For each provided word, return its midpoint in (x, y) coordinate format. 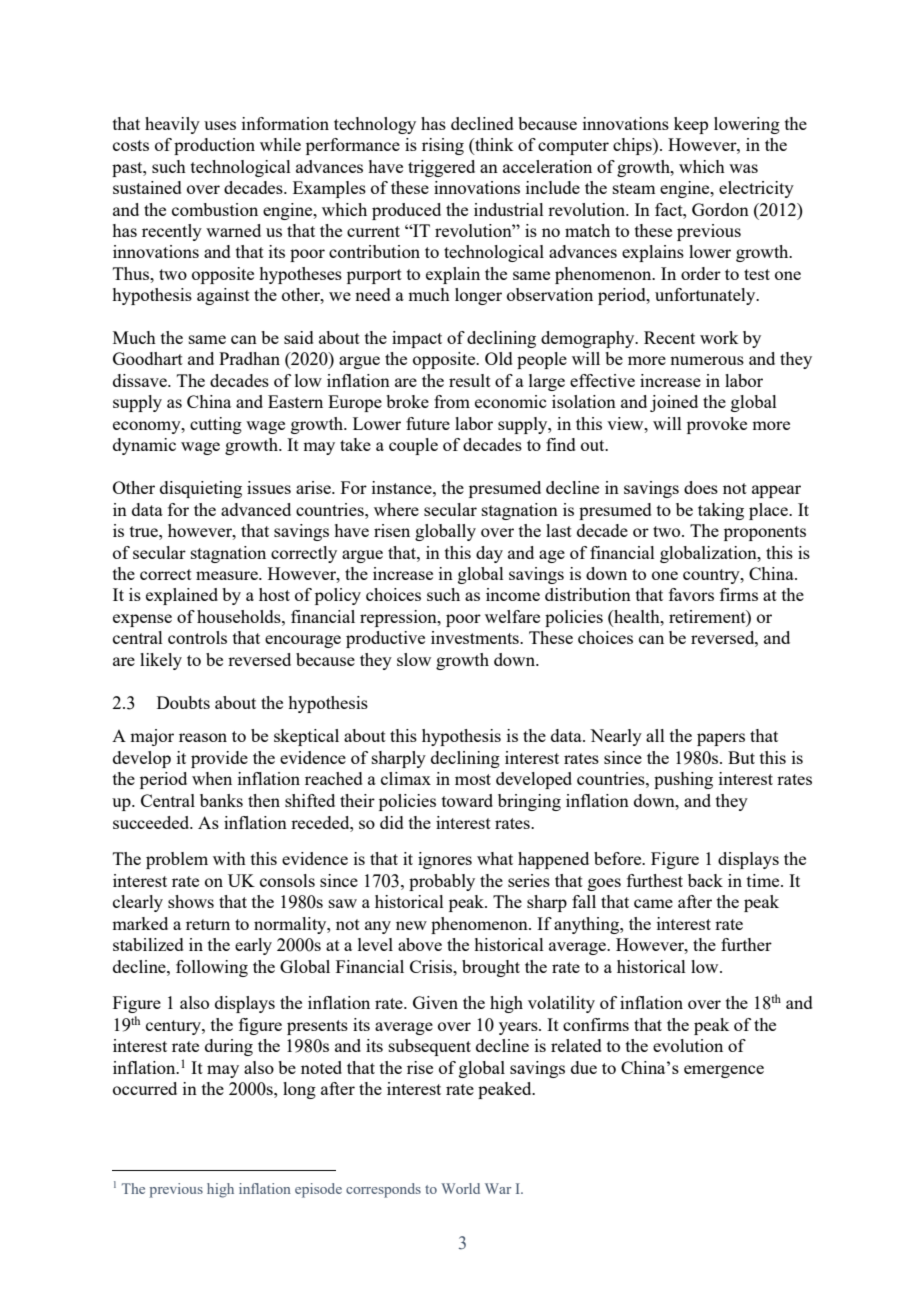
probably (442, 882)
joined (674, 403)
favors (691, 594)
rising (443, 146)
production (214, 146)
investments (476, 637)
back (705, 880)
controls (197, 637)
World (460, 1188)
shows (191, 901)
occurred (145, 1088)
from (452, 401)
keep (691, 125)
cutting (216, 425)
